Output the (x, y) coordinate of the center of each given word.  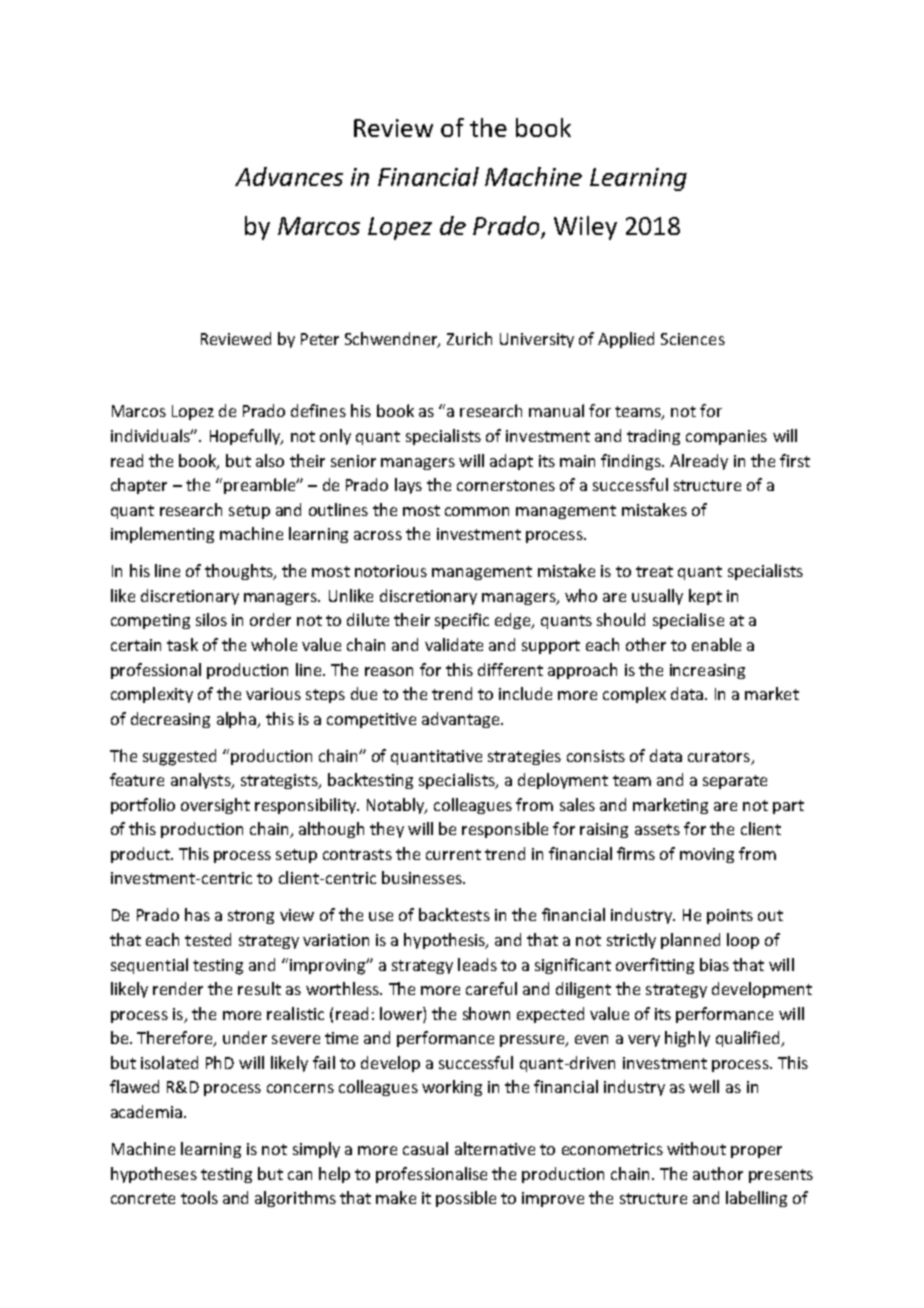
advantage (462, 720)
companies (726, 437)
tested (208, 939)
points (730, 916)
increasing (707, 671)
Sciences (693, 339)
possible (466, 1199)
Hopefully (246, 437)
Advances (289, 176)
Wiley (585, 228)
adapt (511, 462)
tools (199, 1197)
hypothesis (445, 941)
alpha (237, 720)
